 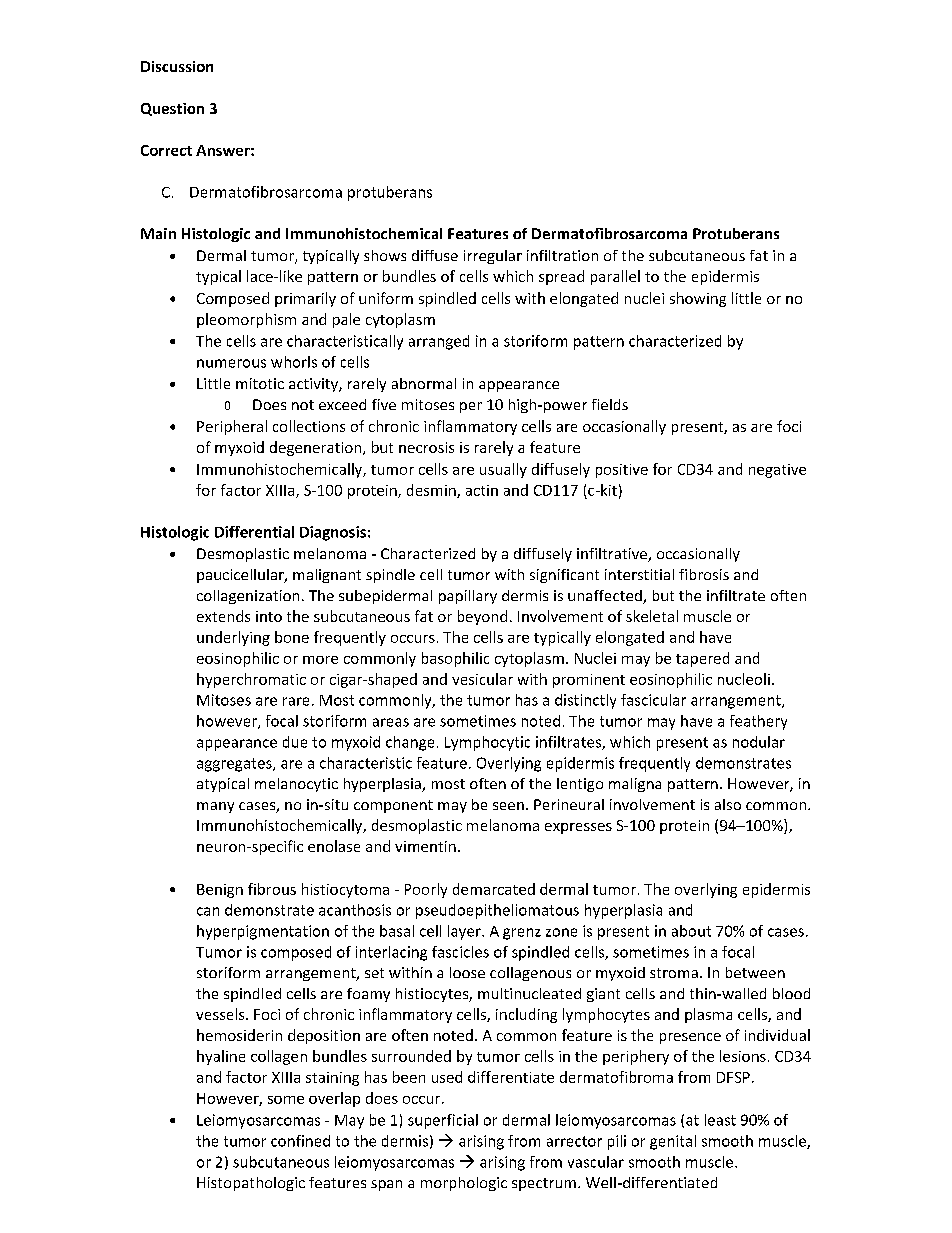 I want to click on least, so click(x=720, y=1120).
